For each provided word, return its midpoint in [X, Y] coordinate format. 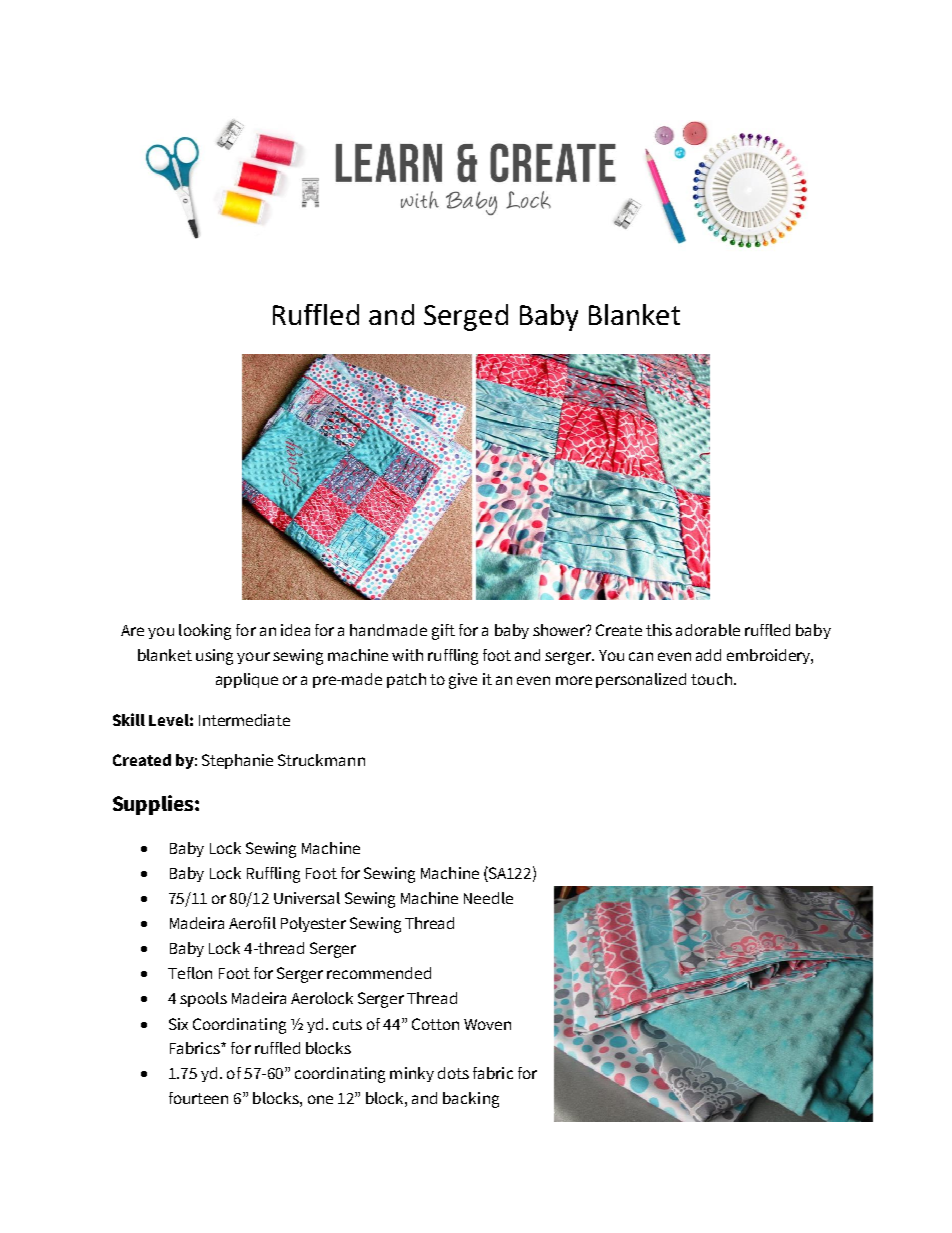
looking [205, 632]
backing [471, 1100]
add [708, 655]
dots [453, 1073]
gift [443, 632]
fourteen [198, 1098]
